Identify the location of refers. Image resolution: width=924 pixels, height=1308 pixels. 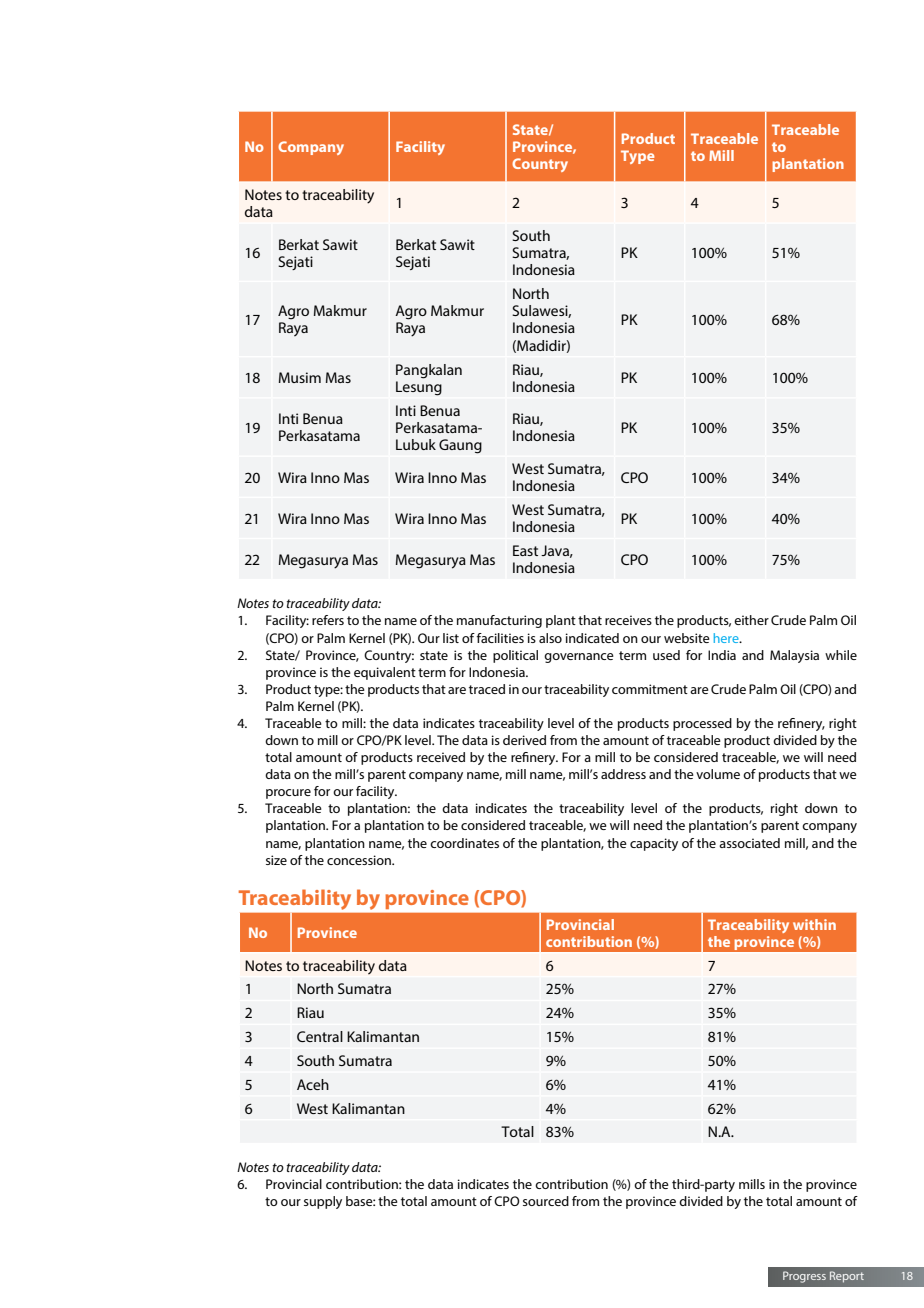
(328, 620).
